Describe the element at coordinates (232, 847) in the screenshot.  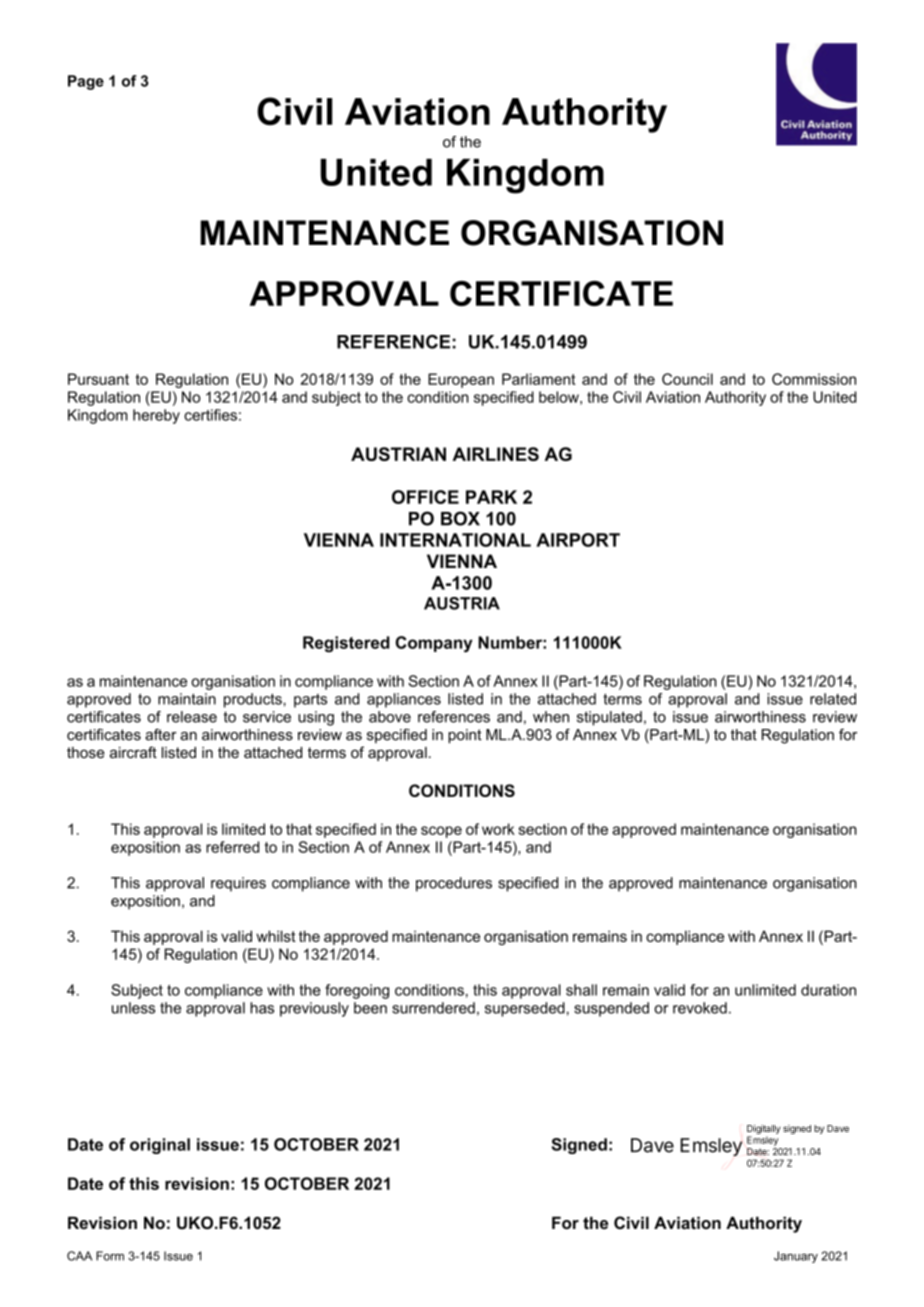
I see `referred` at that location.
